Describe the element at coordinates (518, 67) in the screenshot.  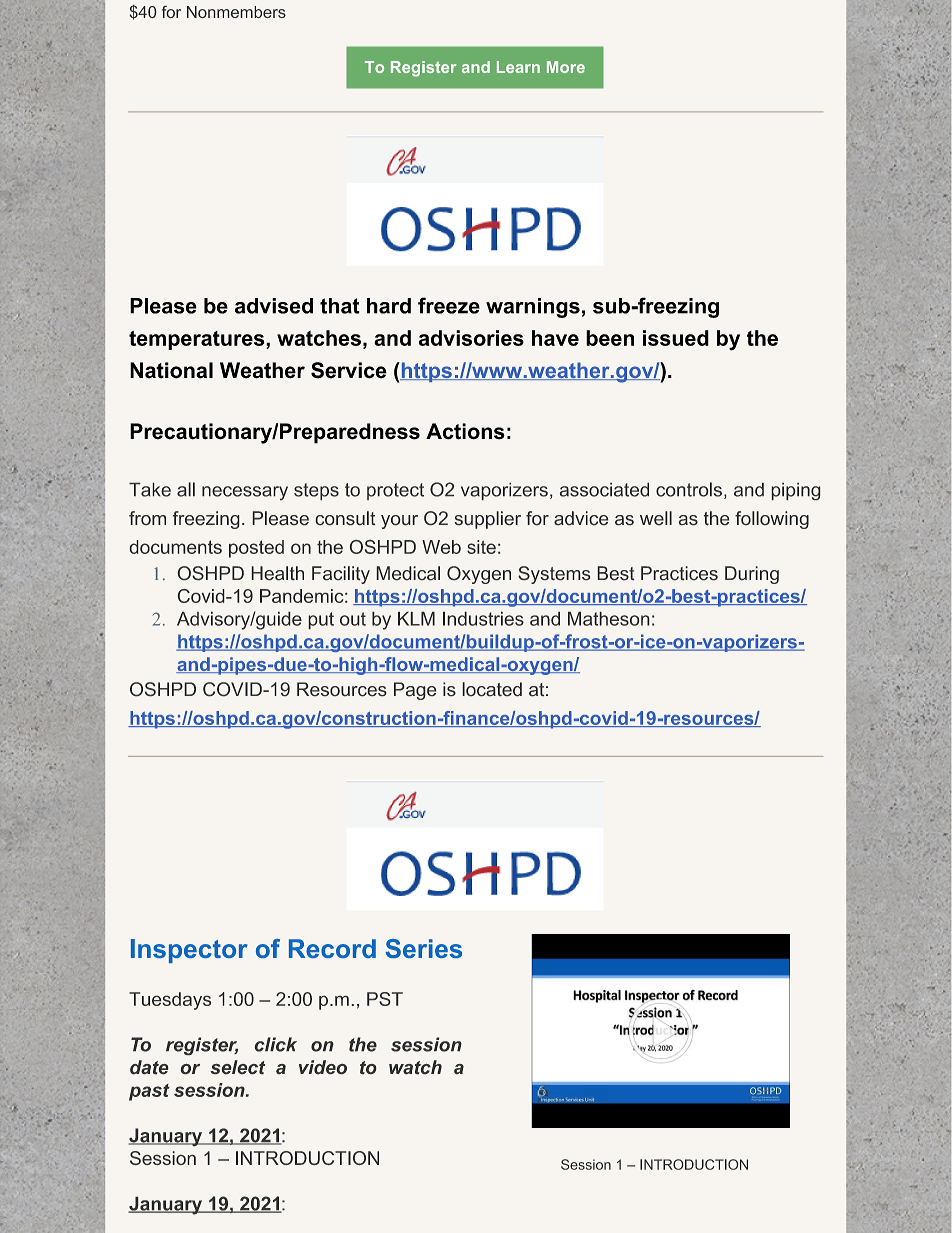
I see `Learn` at that location.
